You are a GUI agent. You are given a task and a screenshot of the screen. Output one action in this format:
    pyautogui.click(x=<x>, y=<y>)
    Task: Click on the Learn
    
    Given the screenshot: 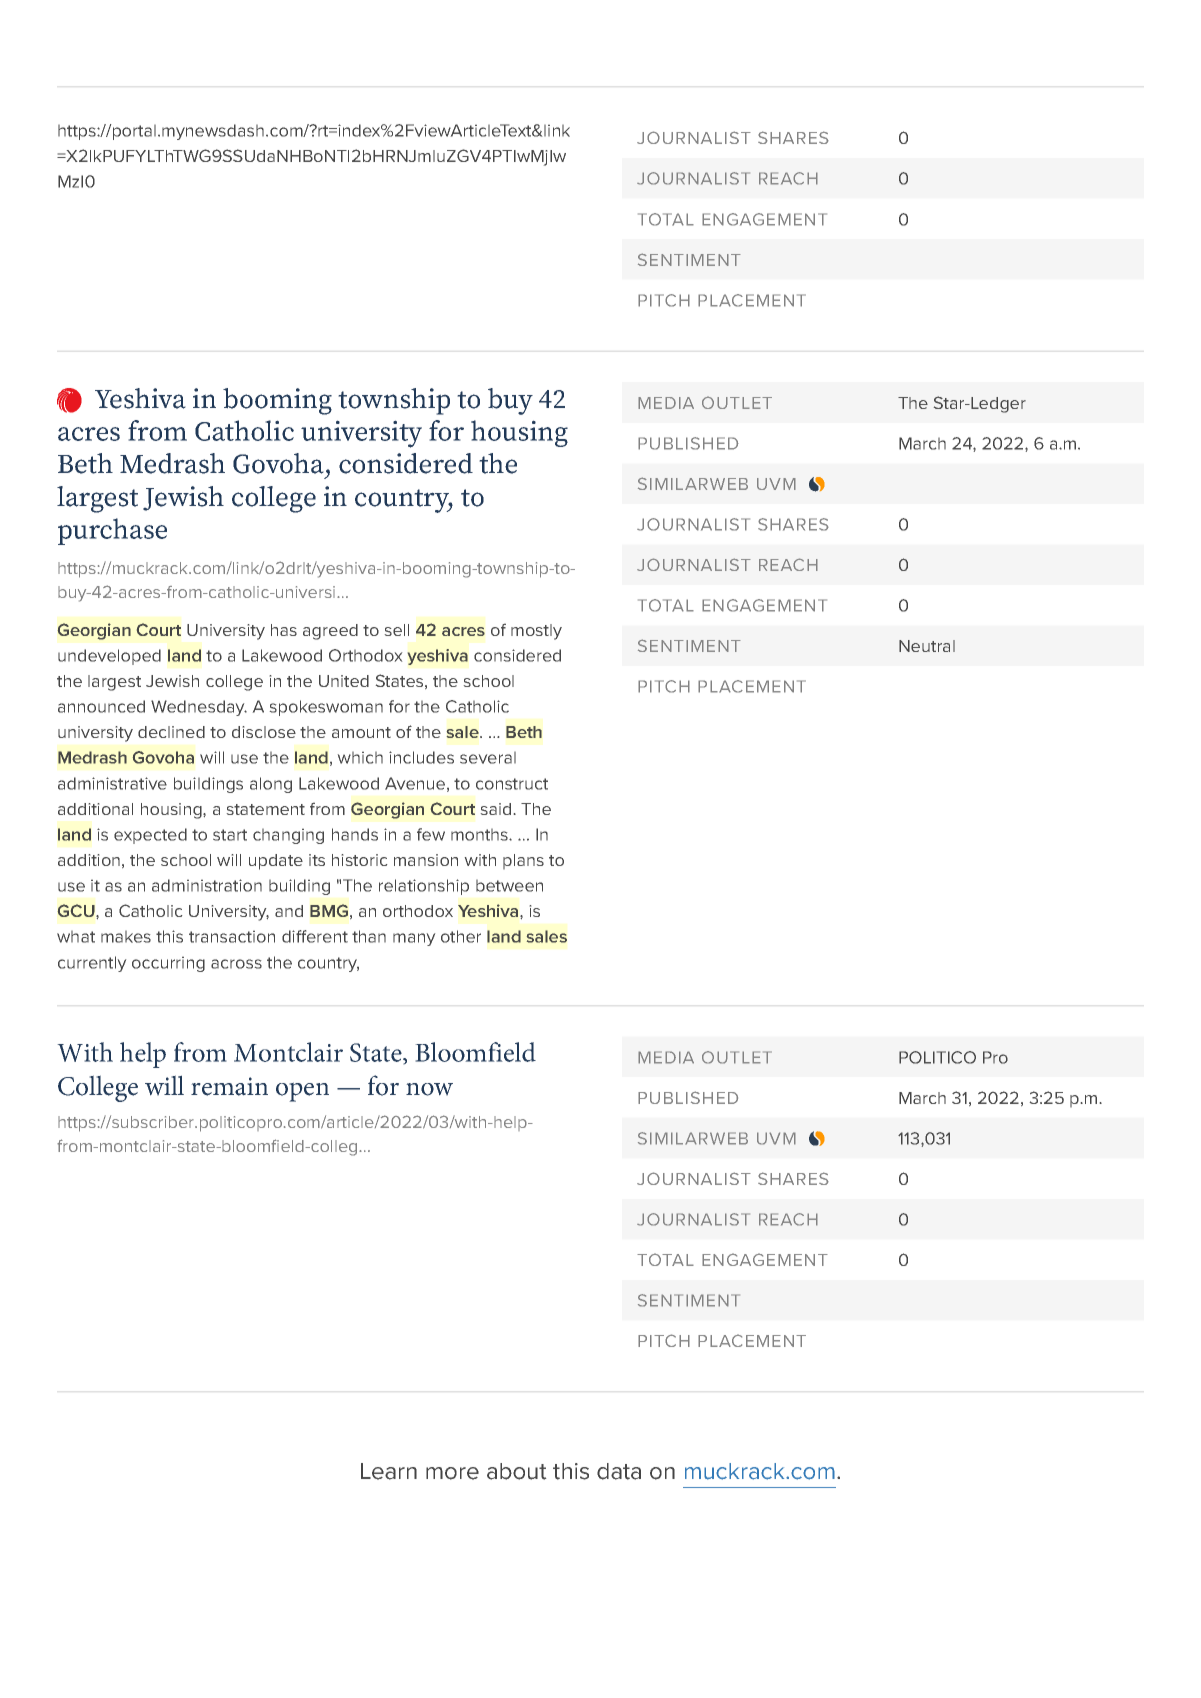 What is the action you would take?
    pyautogui.click(x=389, y=1471)
